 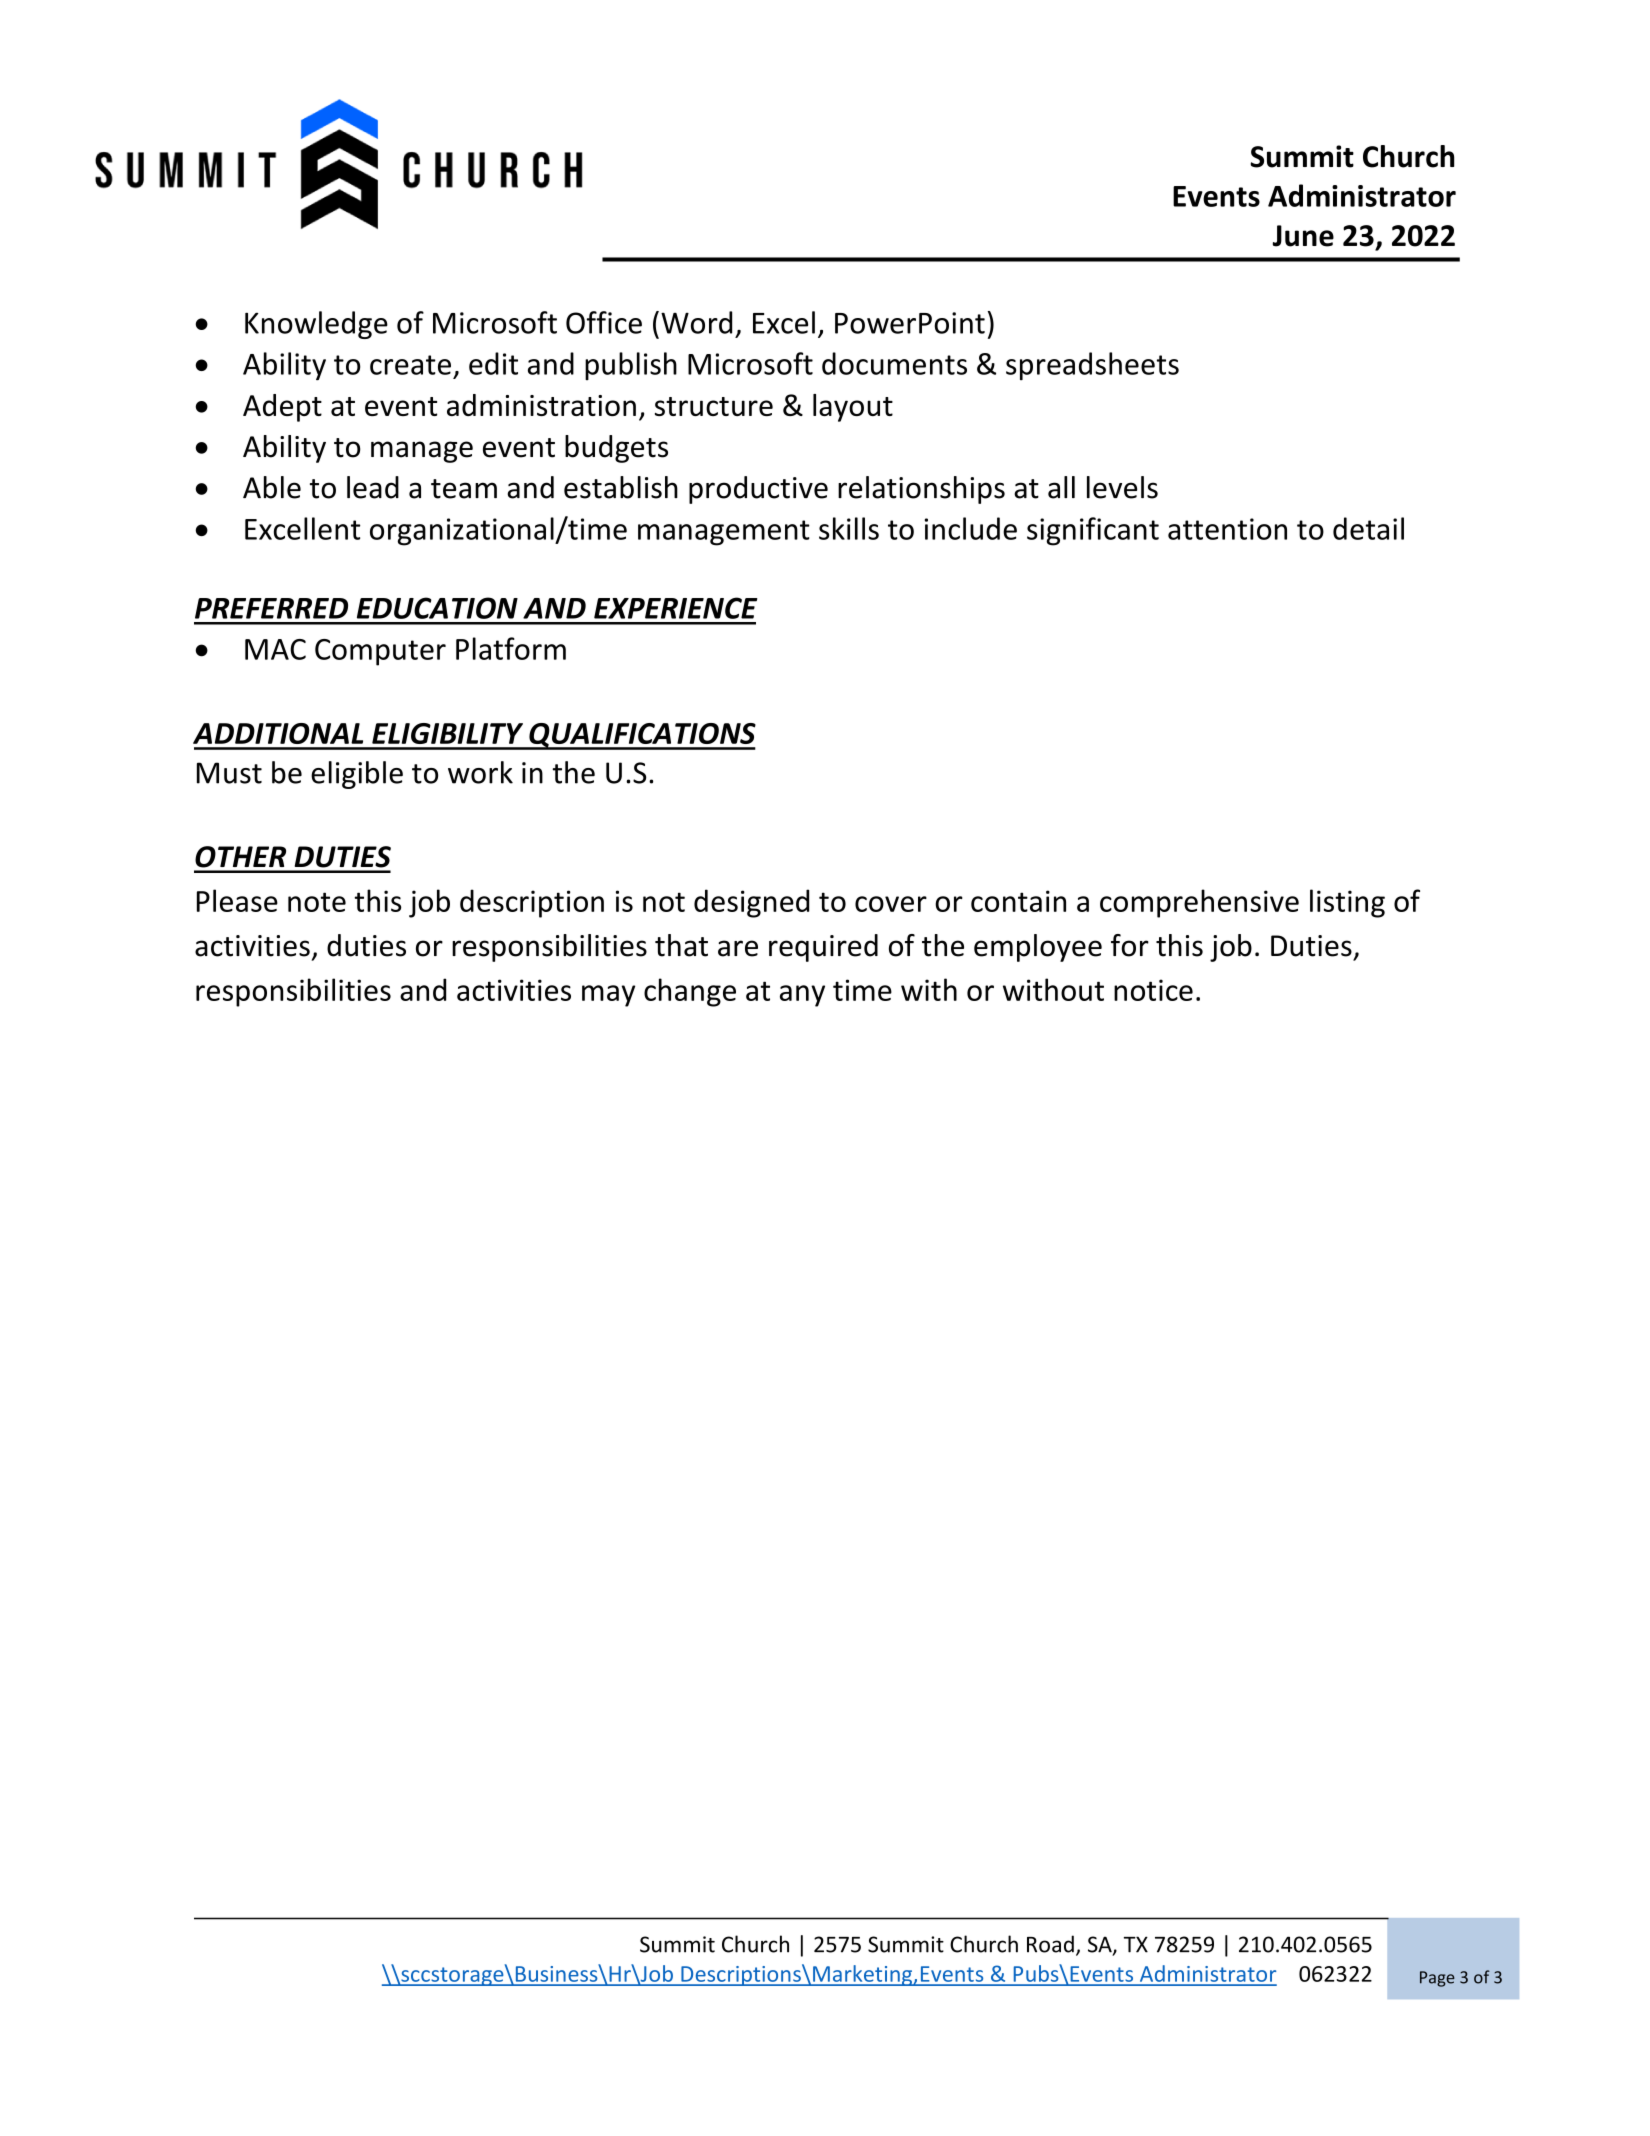 What do you see at coordinates (316, 325) in the screenshot?
I see `Knowledge` at bounding box center [316, 325].
